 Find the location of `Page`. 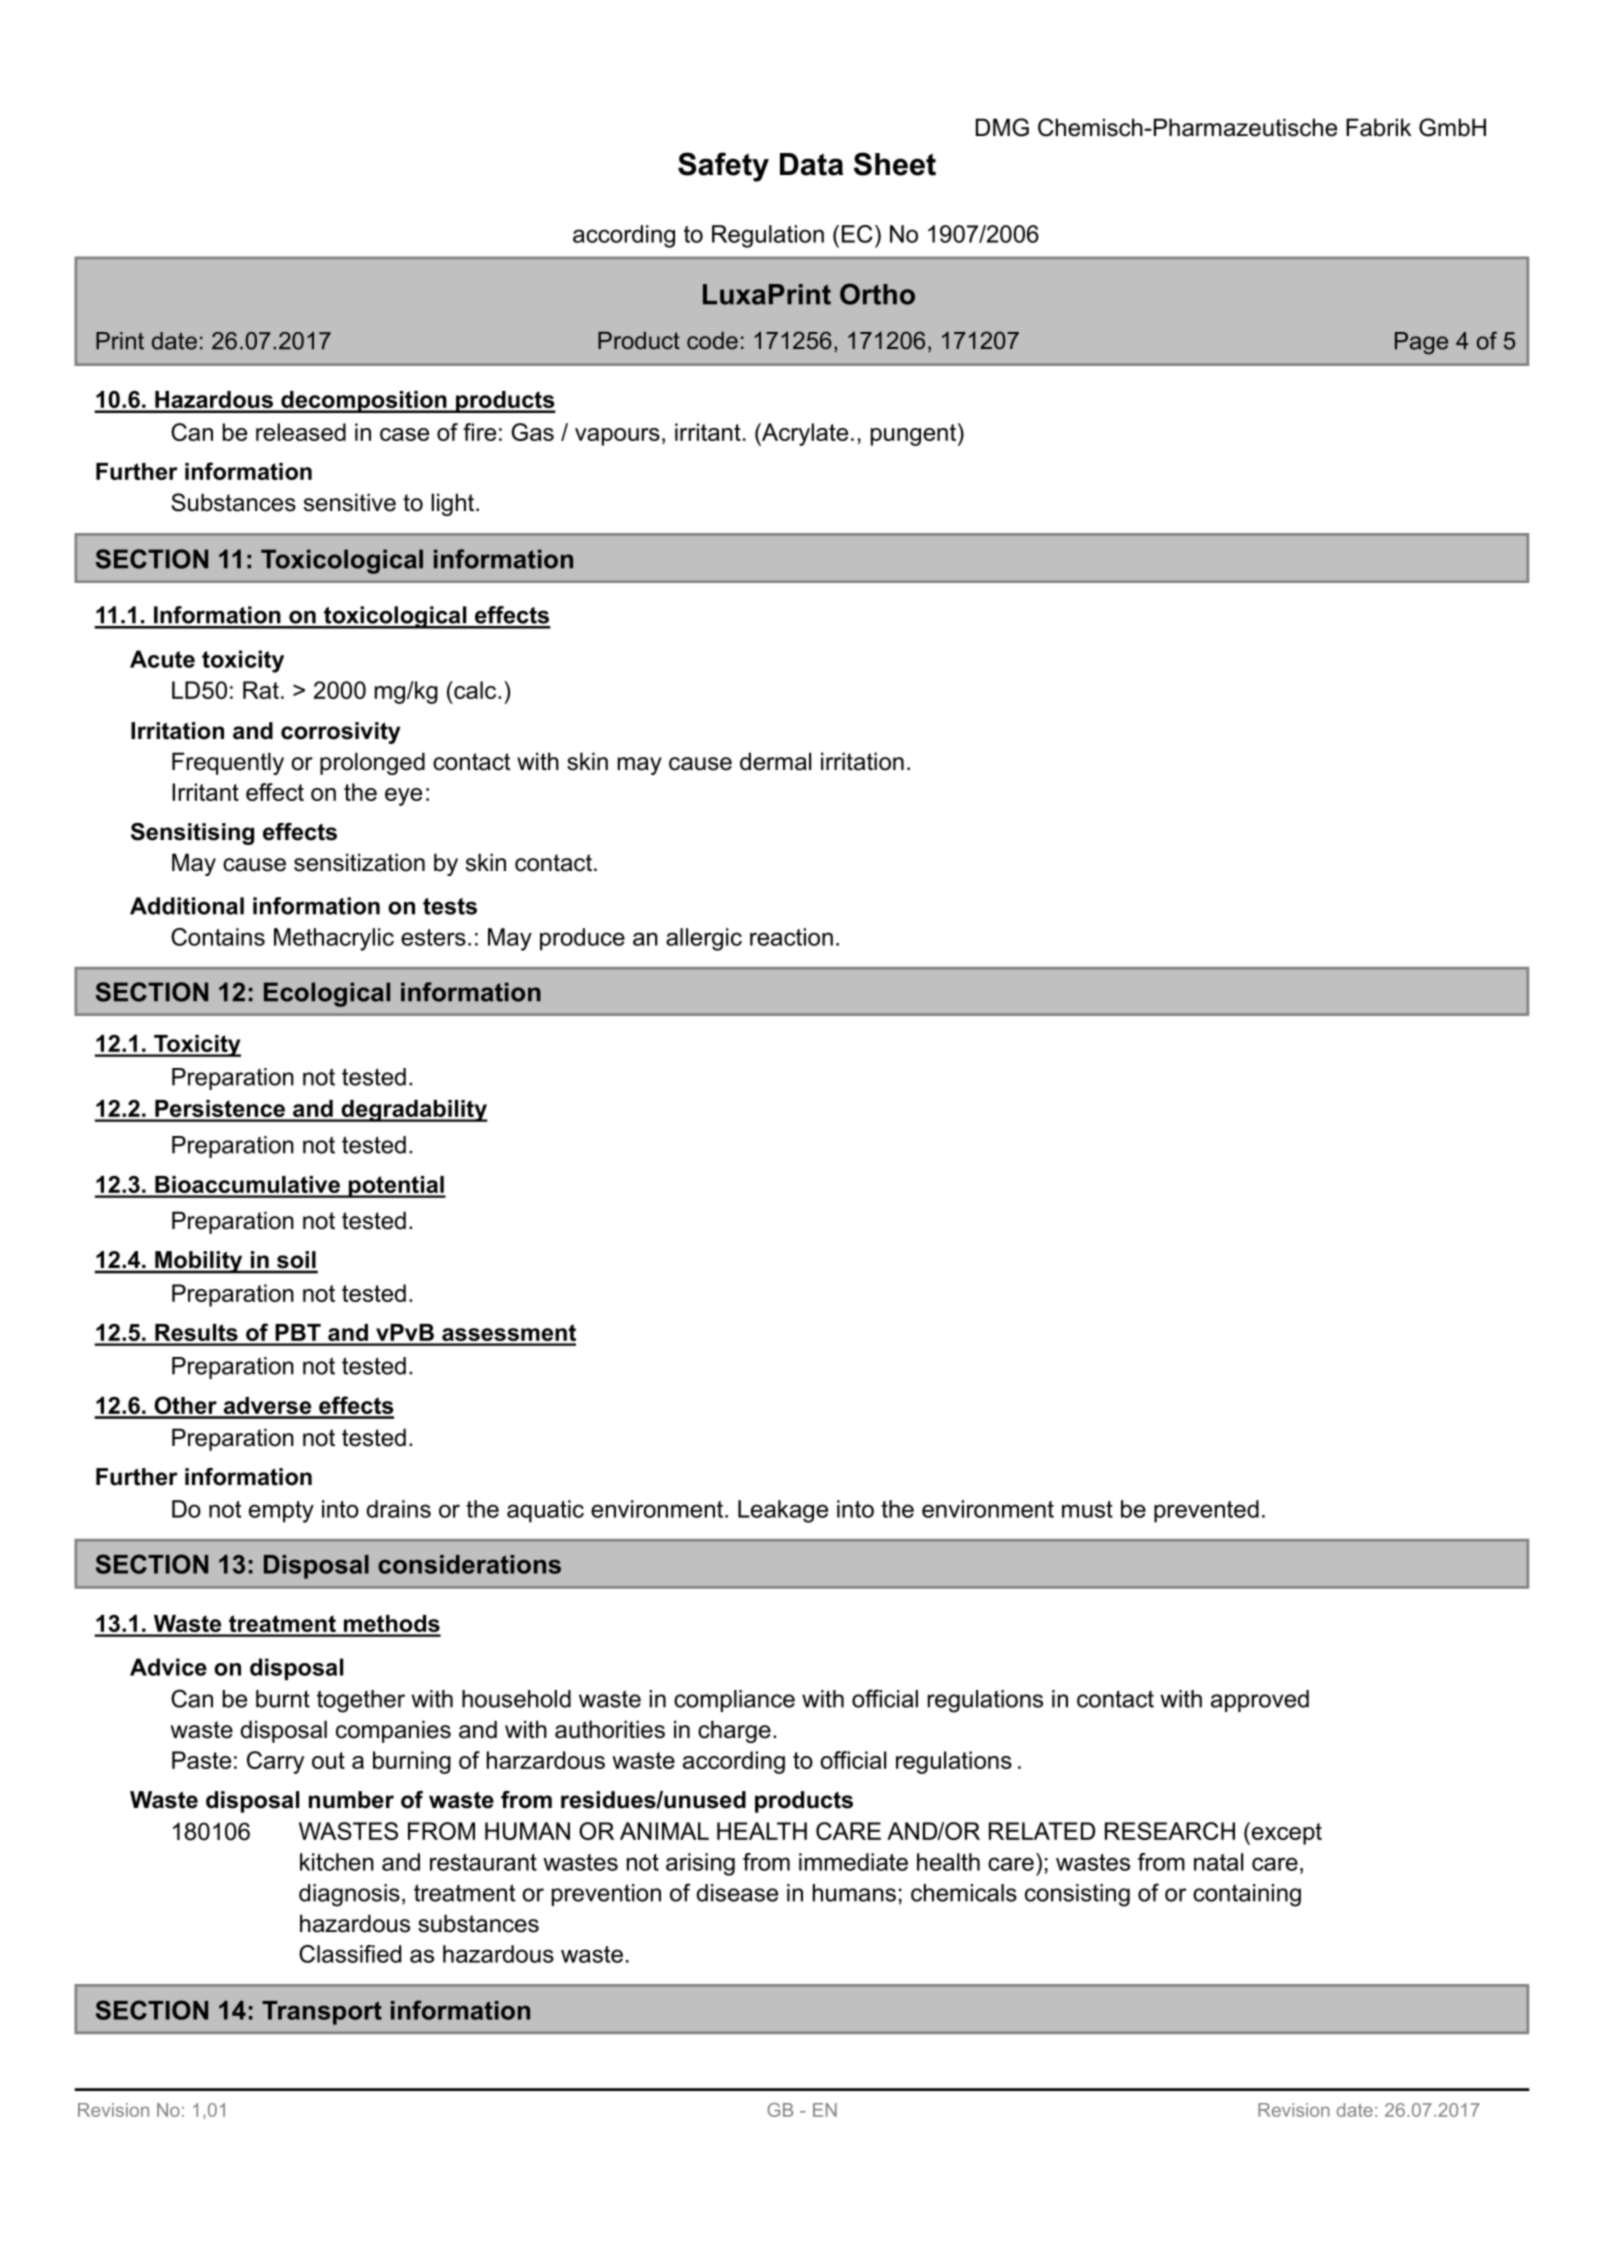

Page is located at coordinates (1421, 343).
